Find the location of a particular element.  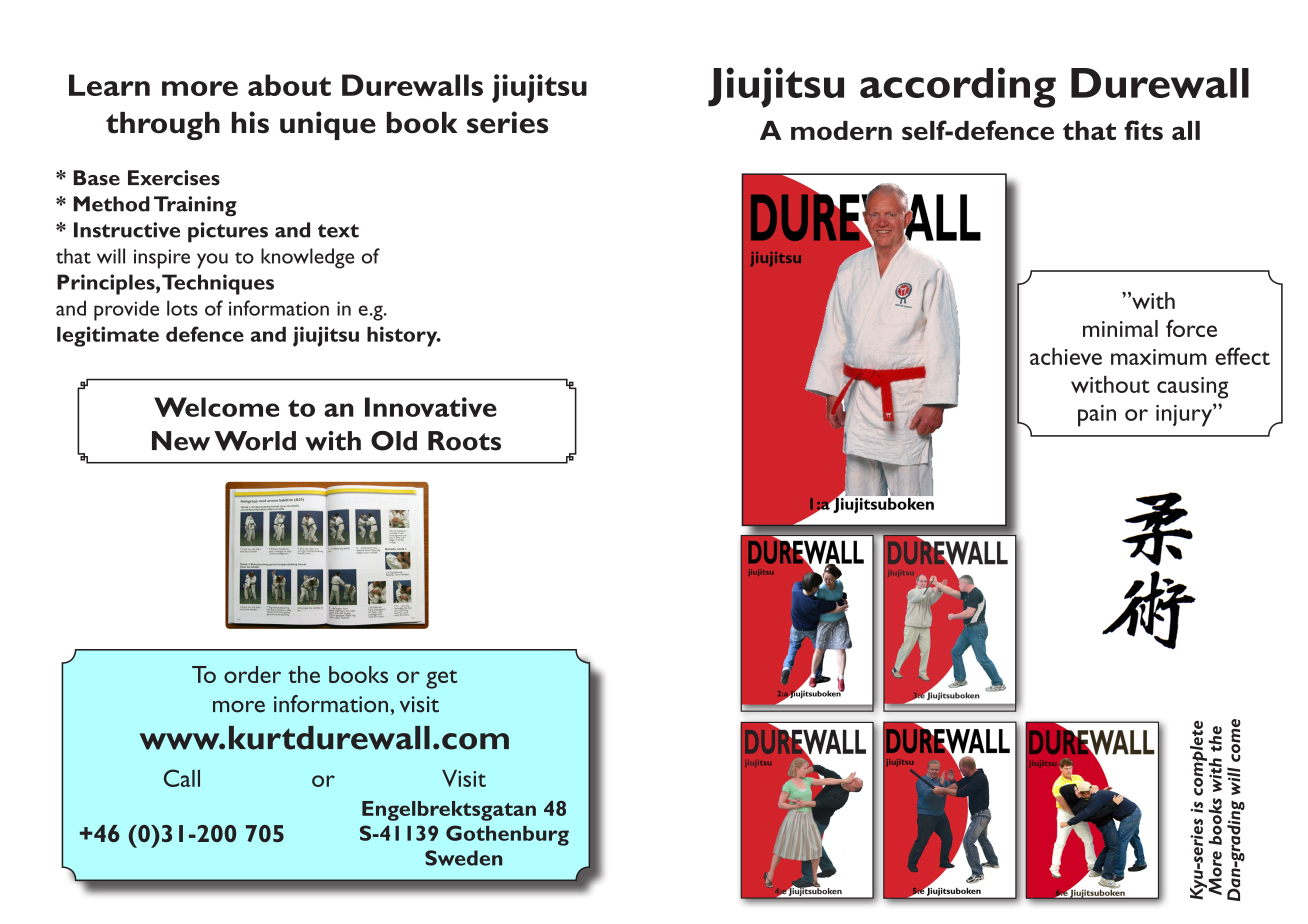

order is located at coordinates (252, 674).
